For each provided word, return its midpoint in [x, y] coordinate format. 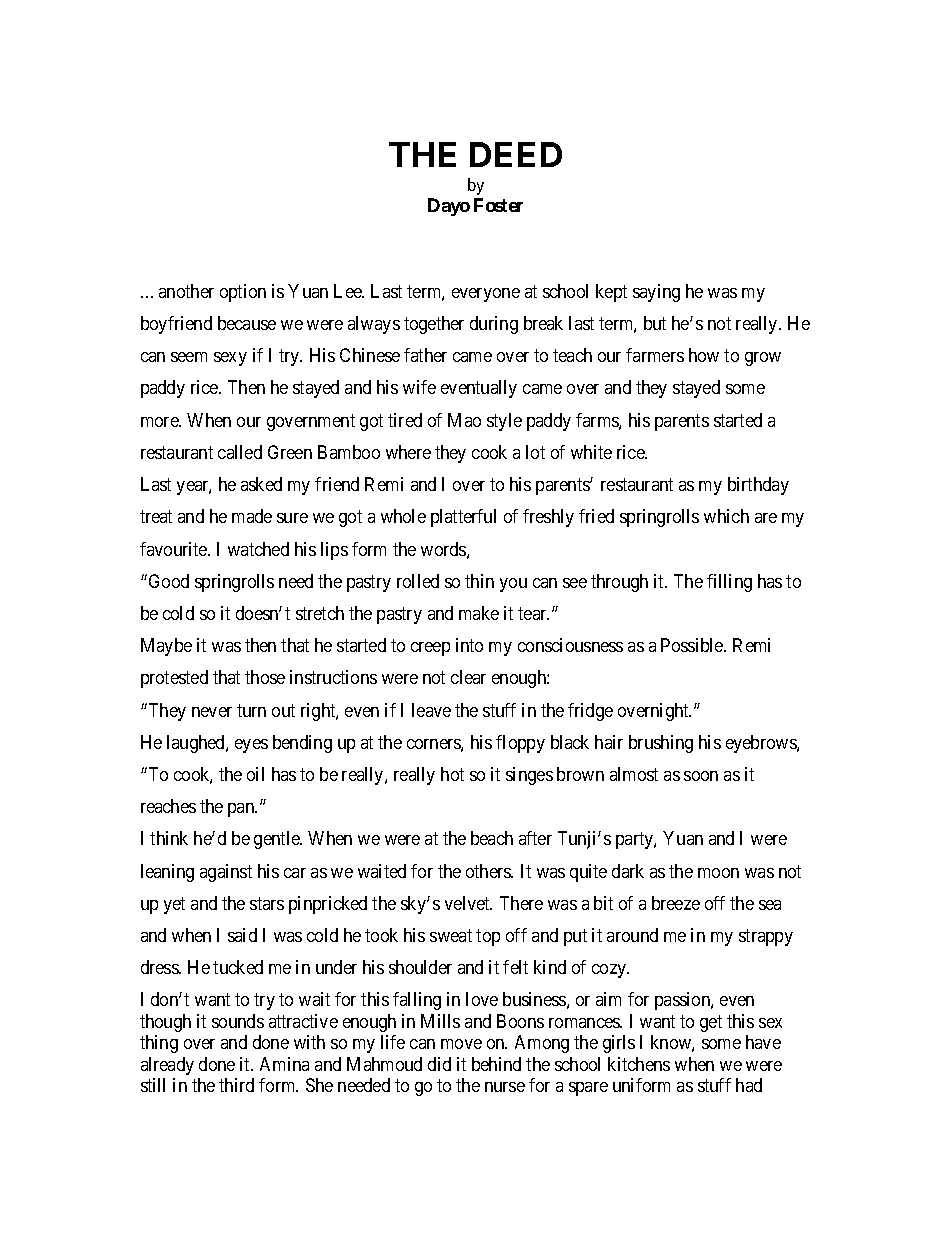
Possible [693, 645]
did [439, 1064]
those [265, 677]
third [236, 1085]
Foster [498, 205]
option [243, 293]
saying [656, 293]
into [469, 645]
